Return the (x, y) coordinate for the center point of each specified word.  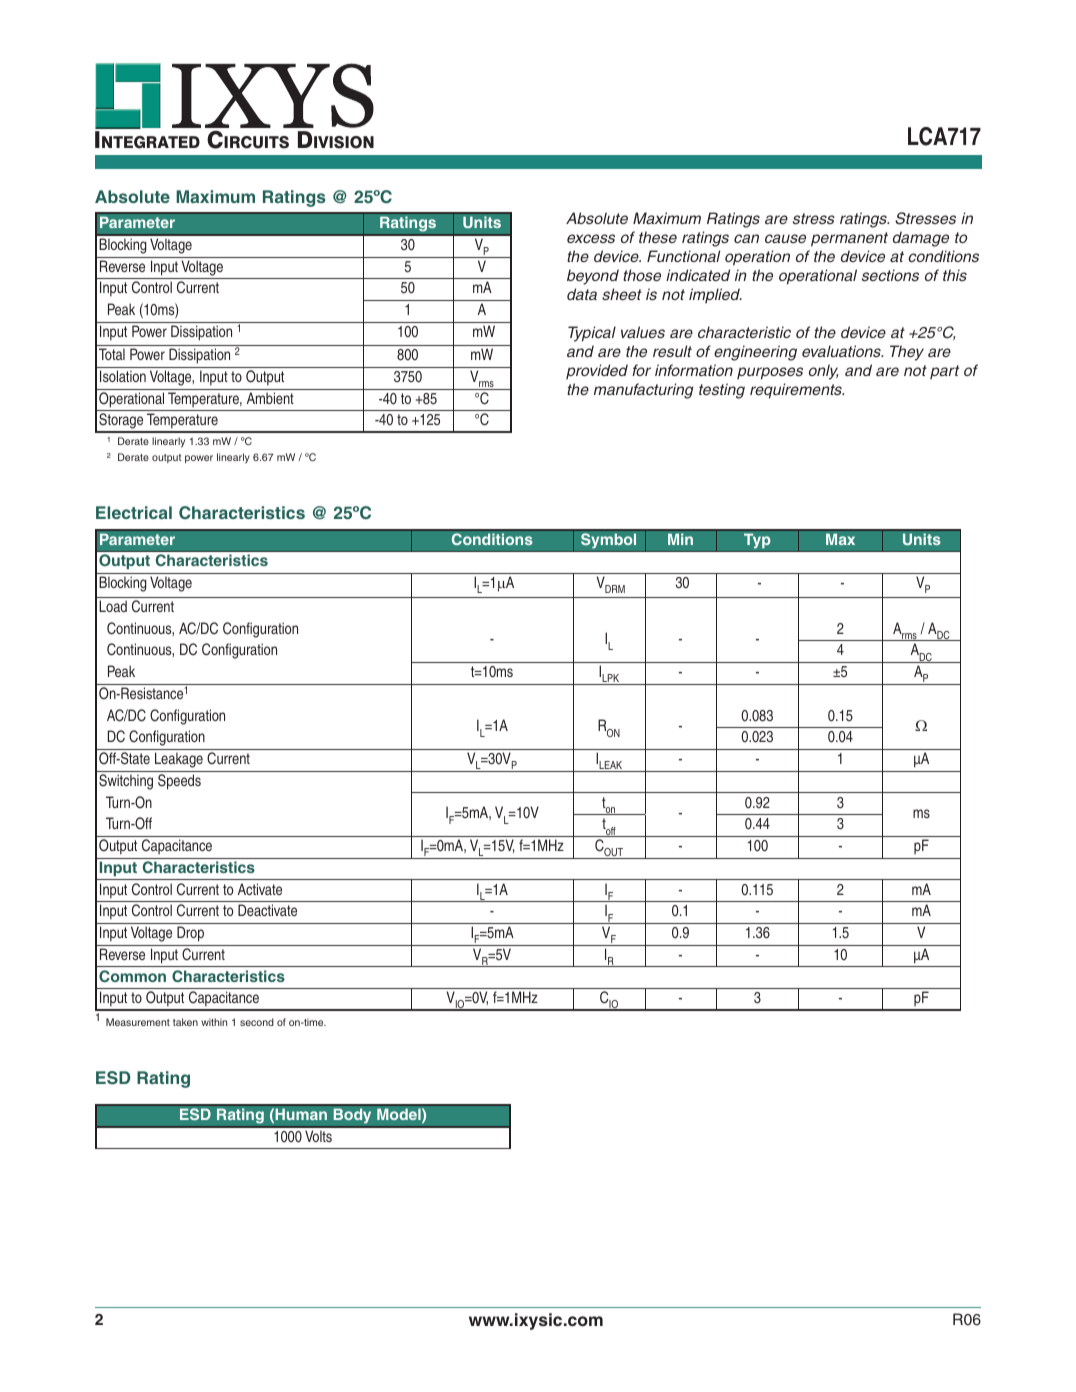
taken (185, 1022)
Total (112, 354)
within (214, 1022)
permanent (849, 239)
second (257, 1022)
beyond (593, 277)
